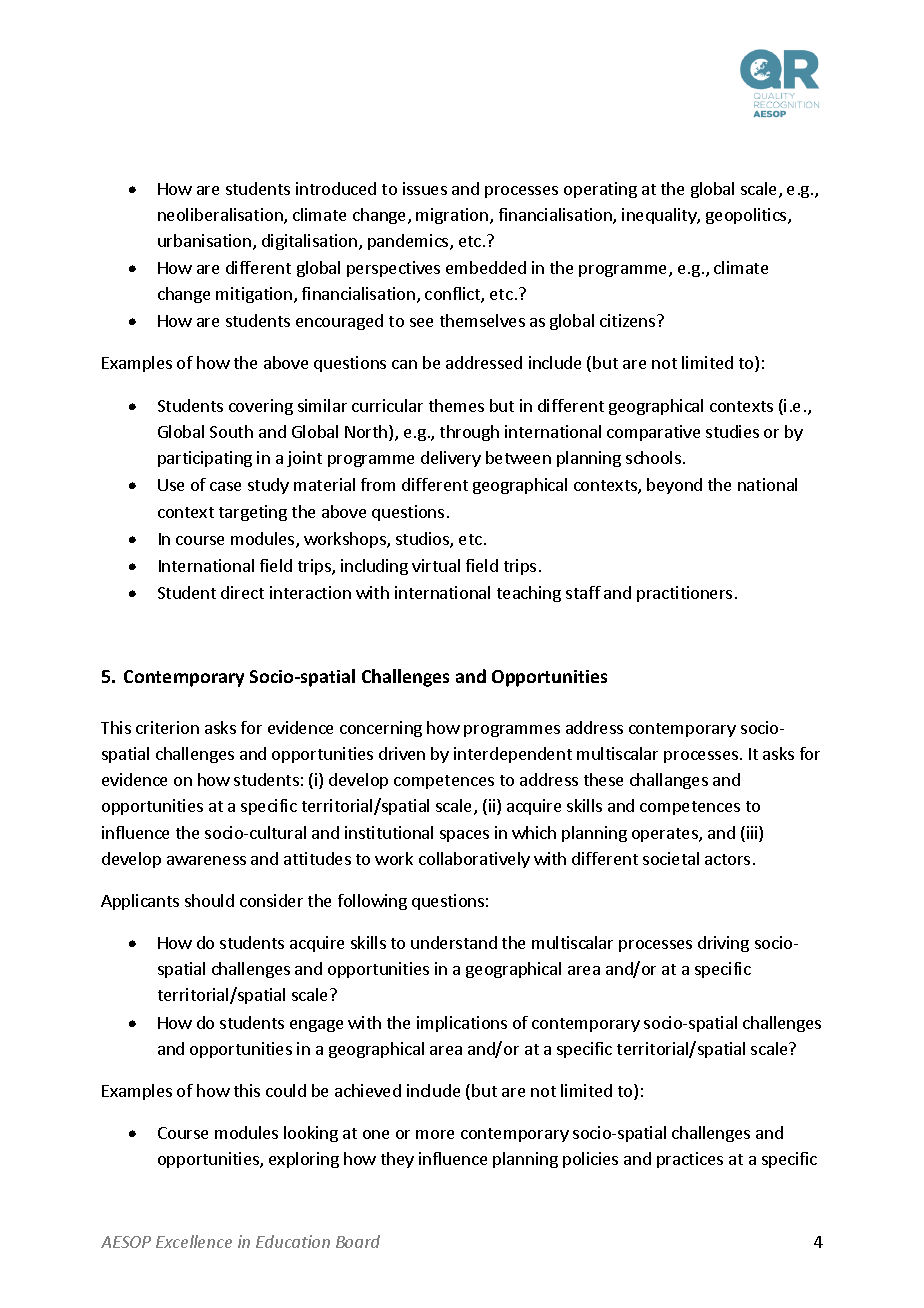 This screenshot has height=1308, width=924. What do you see at coordinates (452, 216) in the screenshot?
I see `migration` at bounding box center [452, 216].
